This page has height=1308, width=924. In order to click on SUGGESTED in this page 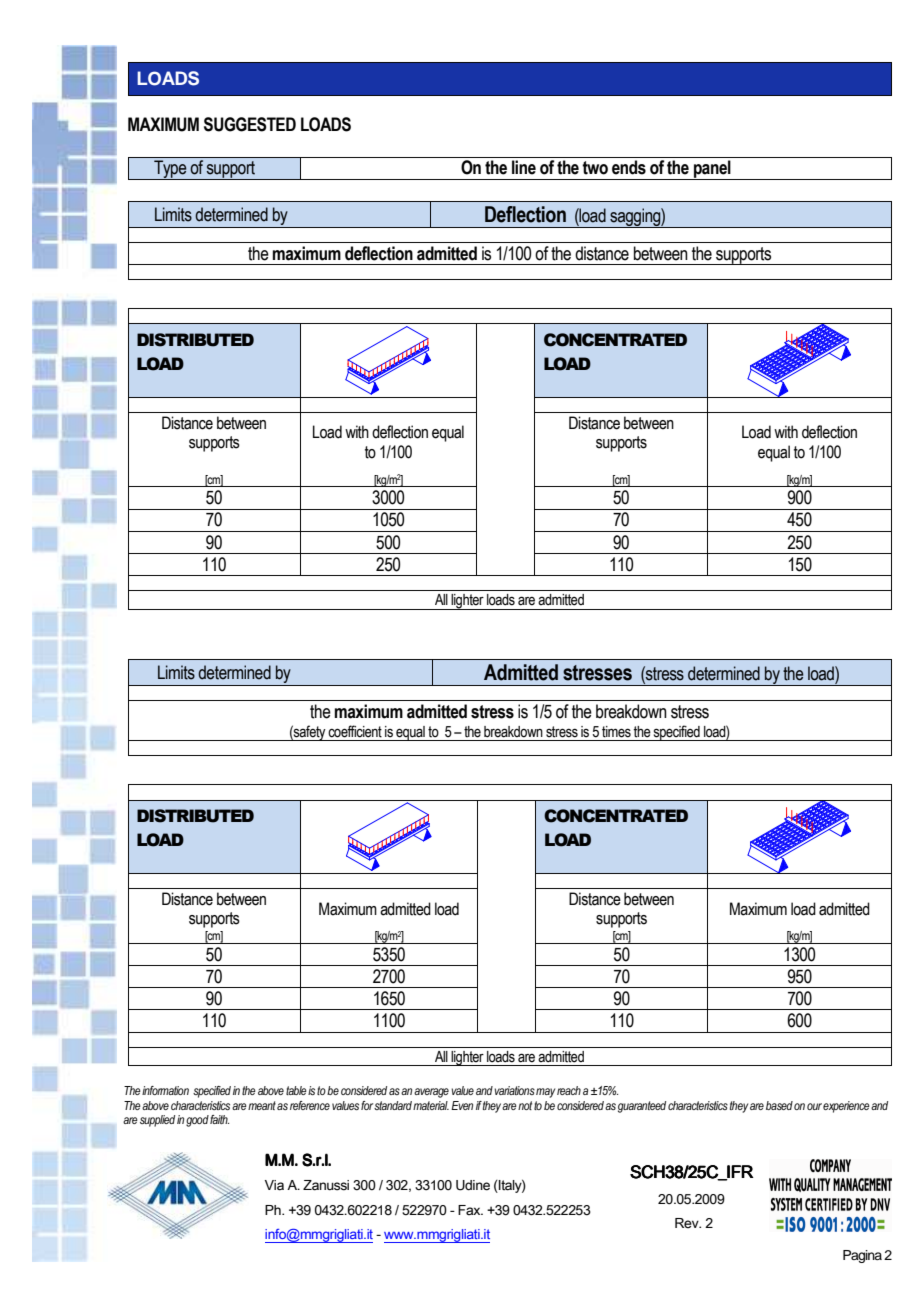, I will do `click(250, 124)`.
